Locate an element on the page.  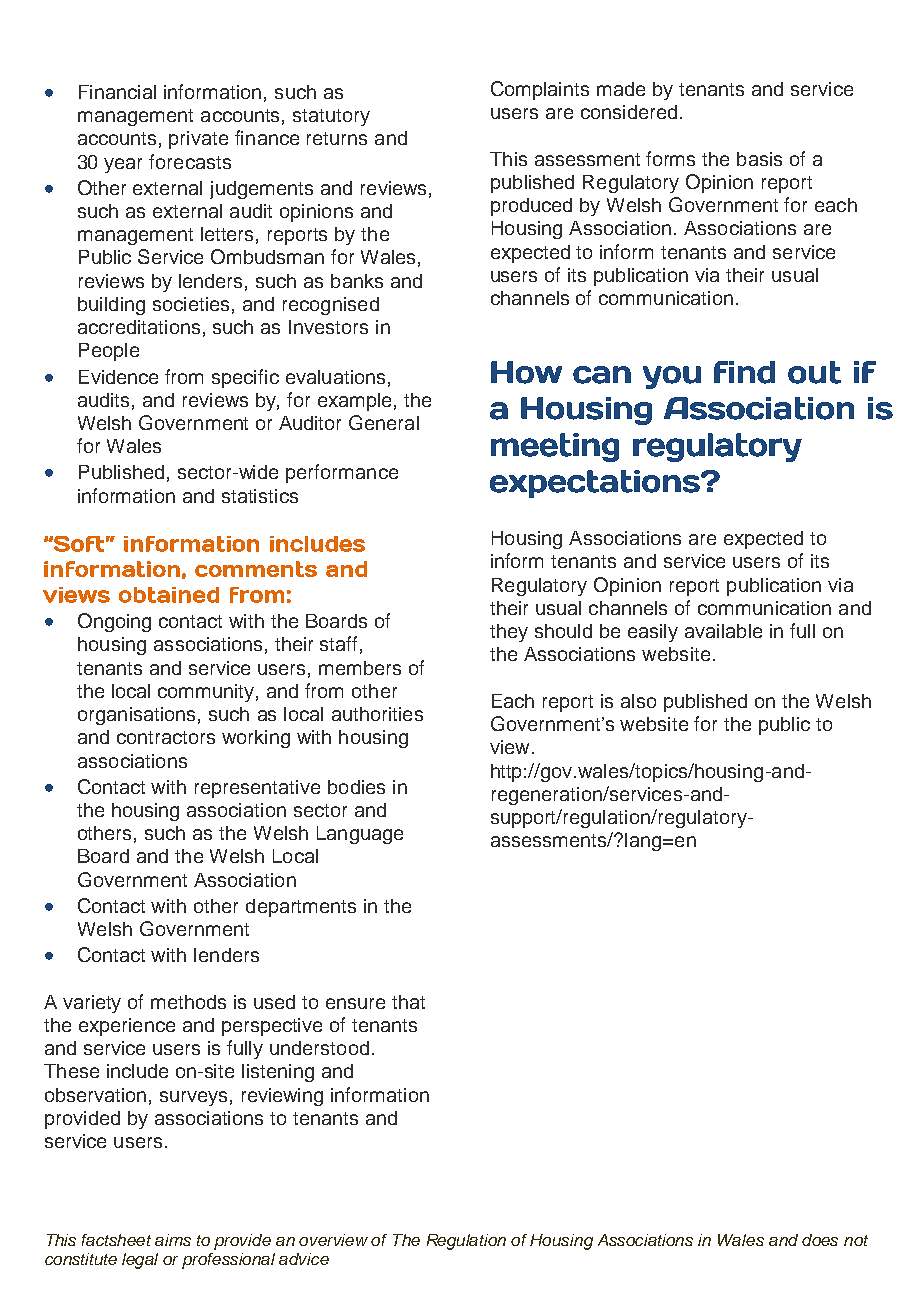
aims is located at coordinates (173, 1240).
